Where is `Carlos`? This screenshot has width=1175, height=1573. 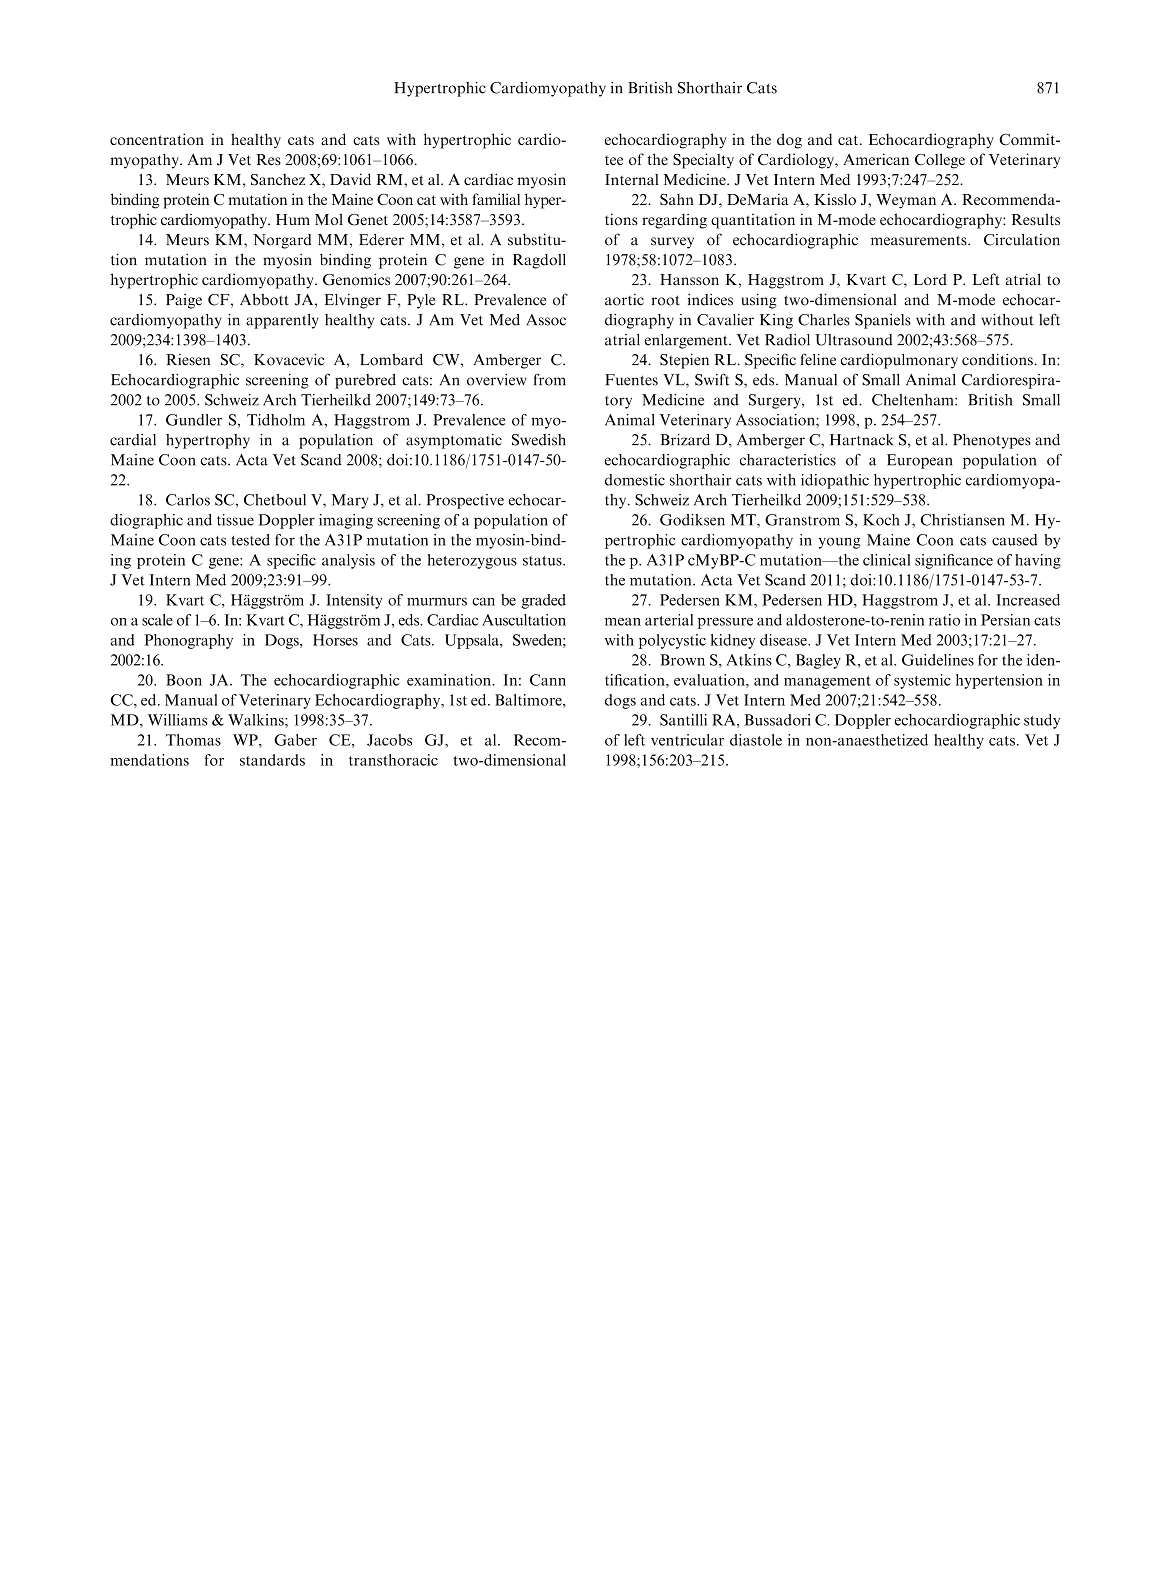 Carlos is located at coordinates (188, 500).
